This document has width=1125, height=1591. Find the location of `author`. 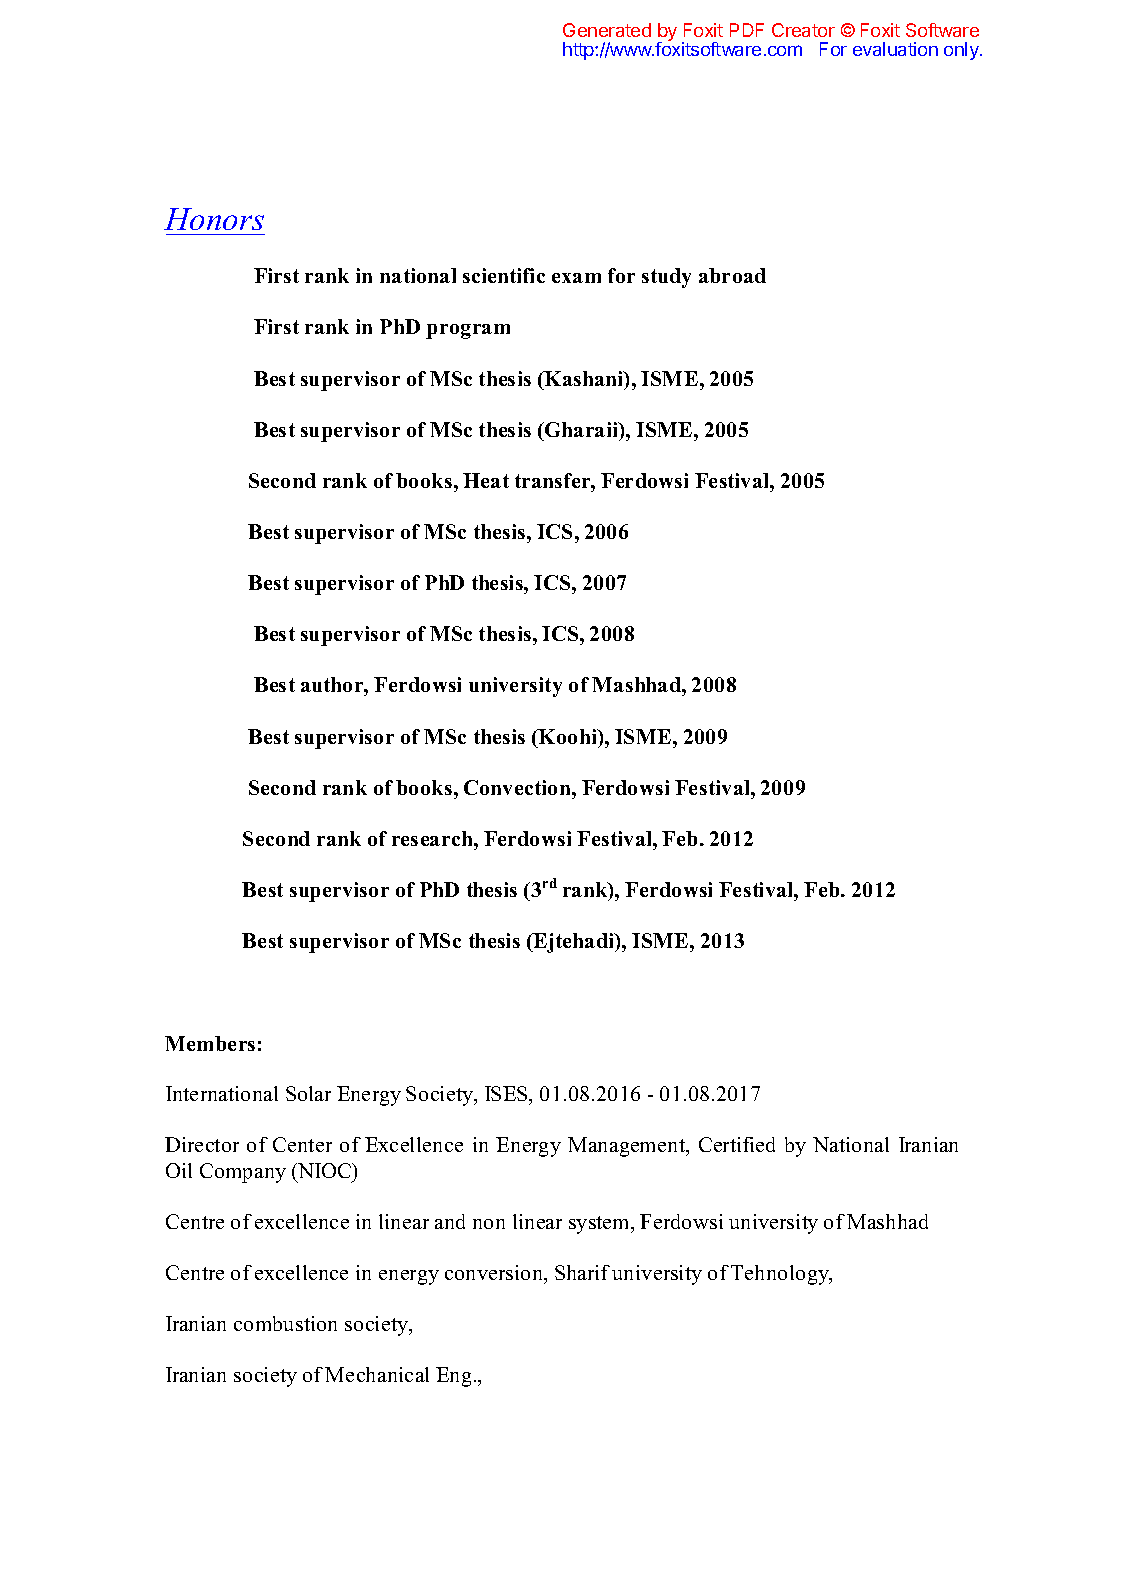

author is located at coordinates (333, 684).
